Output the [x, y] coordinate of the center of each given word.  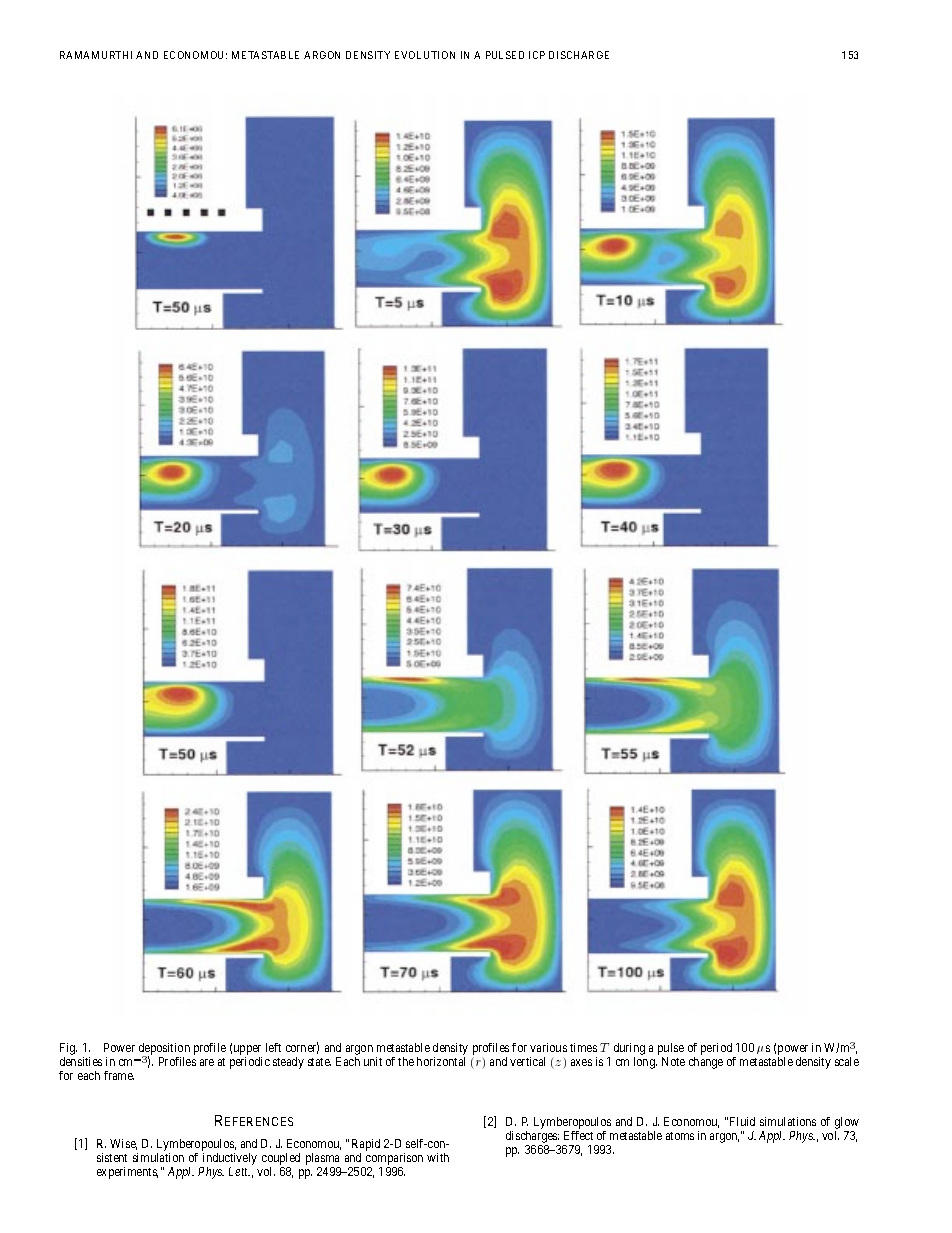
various [548, 1047]
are [207, 1062]
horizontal [441, 1061]
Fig [68, 1050]
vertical [527, 1061]
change [706, 1063]
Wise [123, 1144]
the [406, 1061]
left [273, 1047]
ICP [537, 55]
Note [673, 1061]
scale [847, 1061]
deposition [164, 1050]
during [629, 1050]
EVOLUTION [425, 55]
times [583, 1047]
